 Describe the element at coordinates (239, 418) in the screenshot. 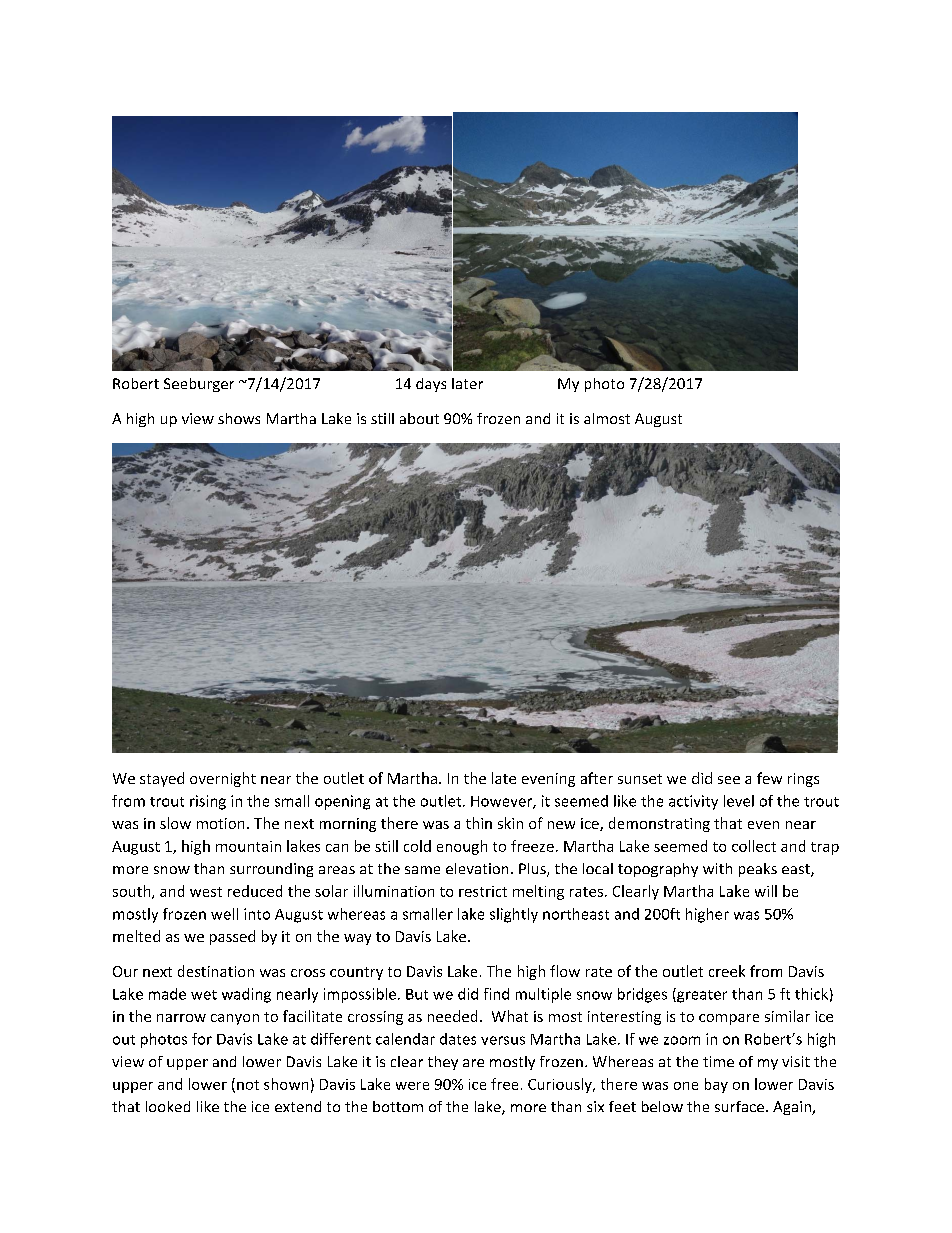

I see `shows` at that location.
